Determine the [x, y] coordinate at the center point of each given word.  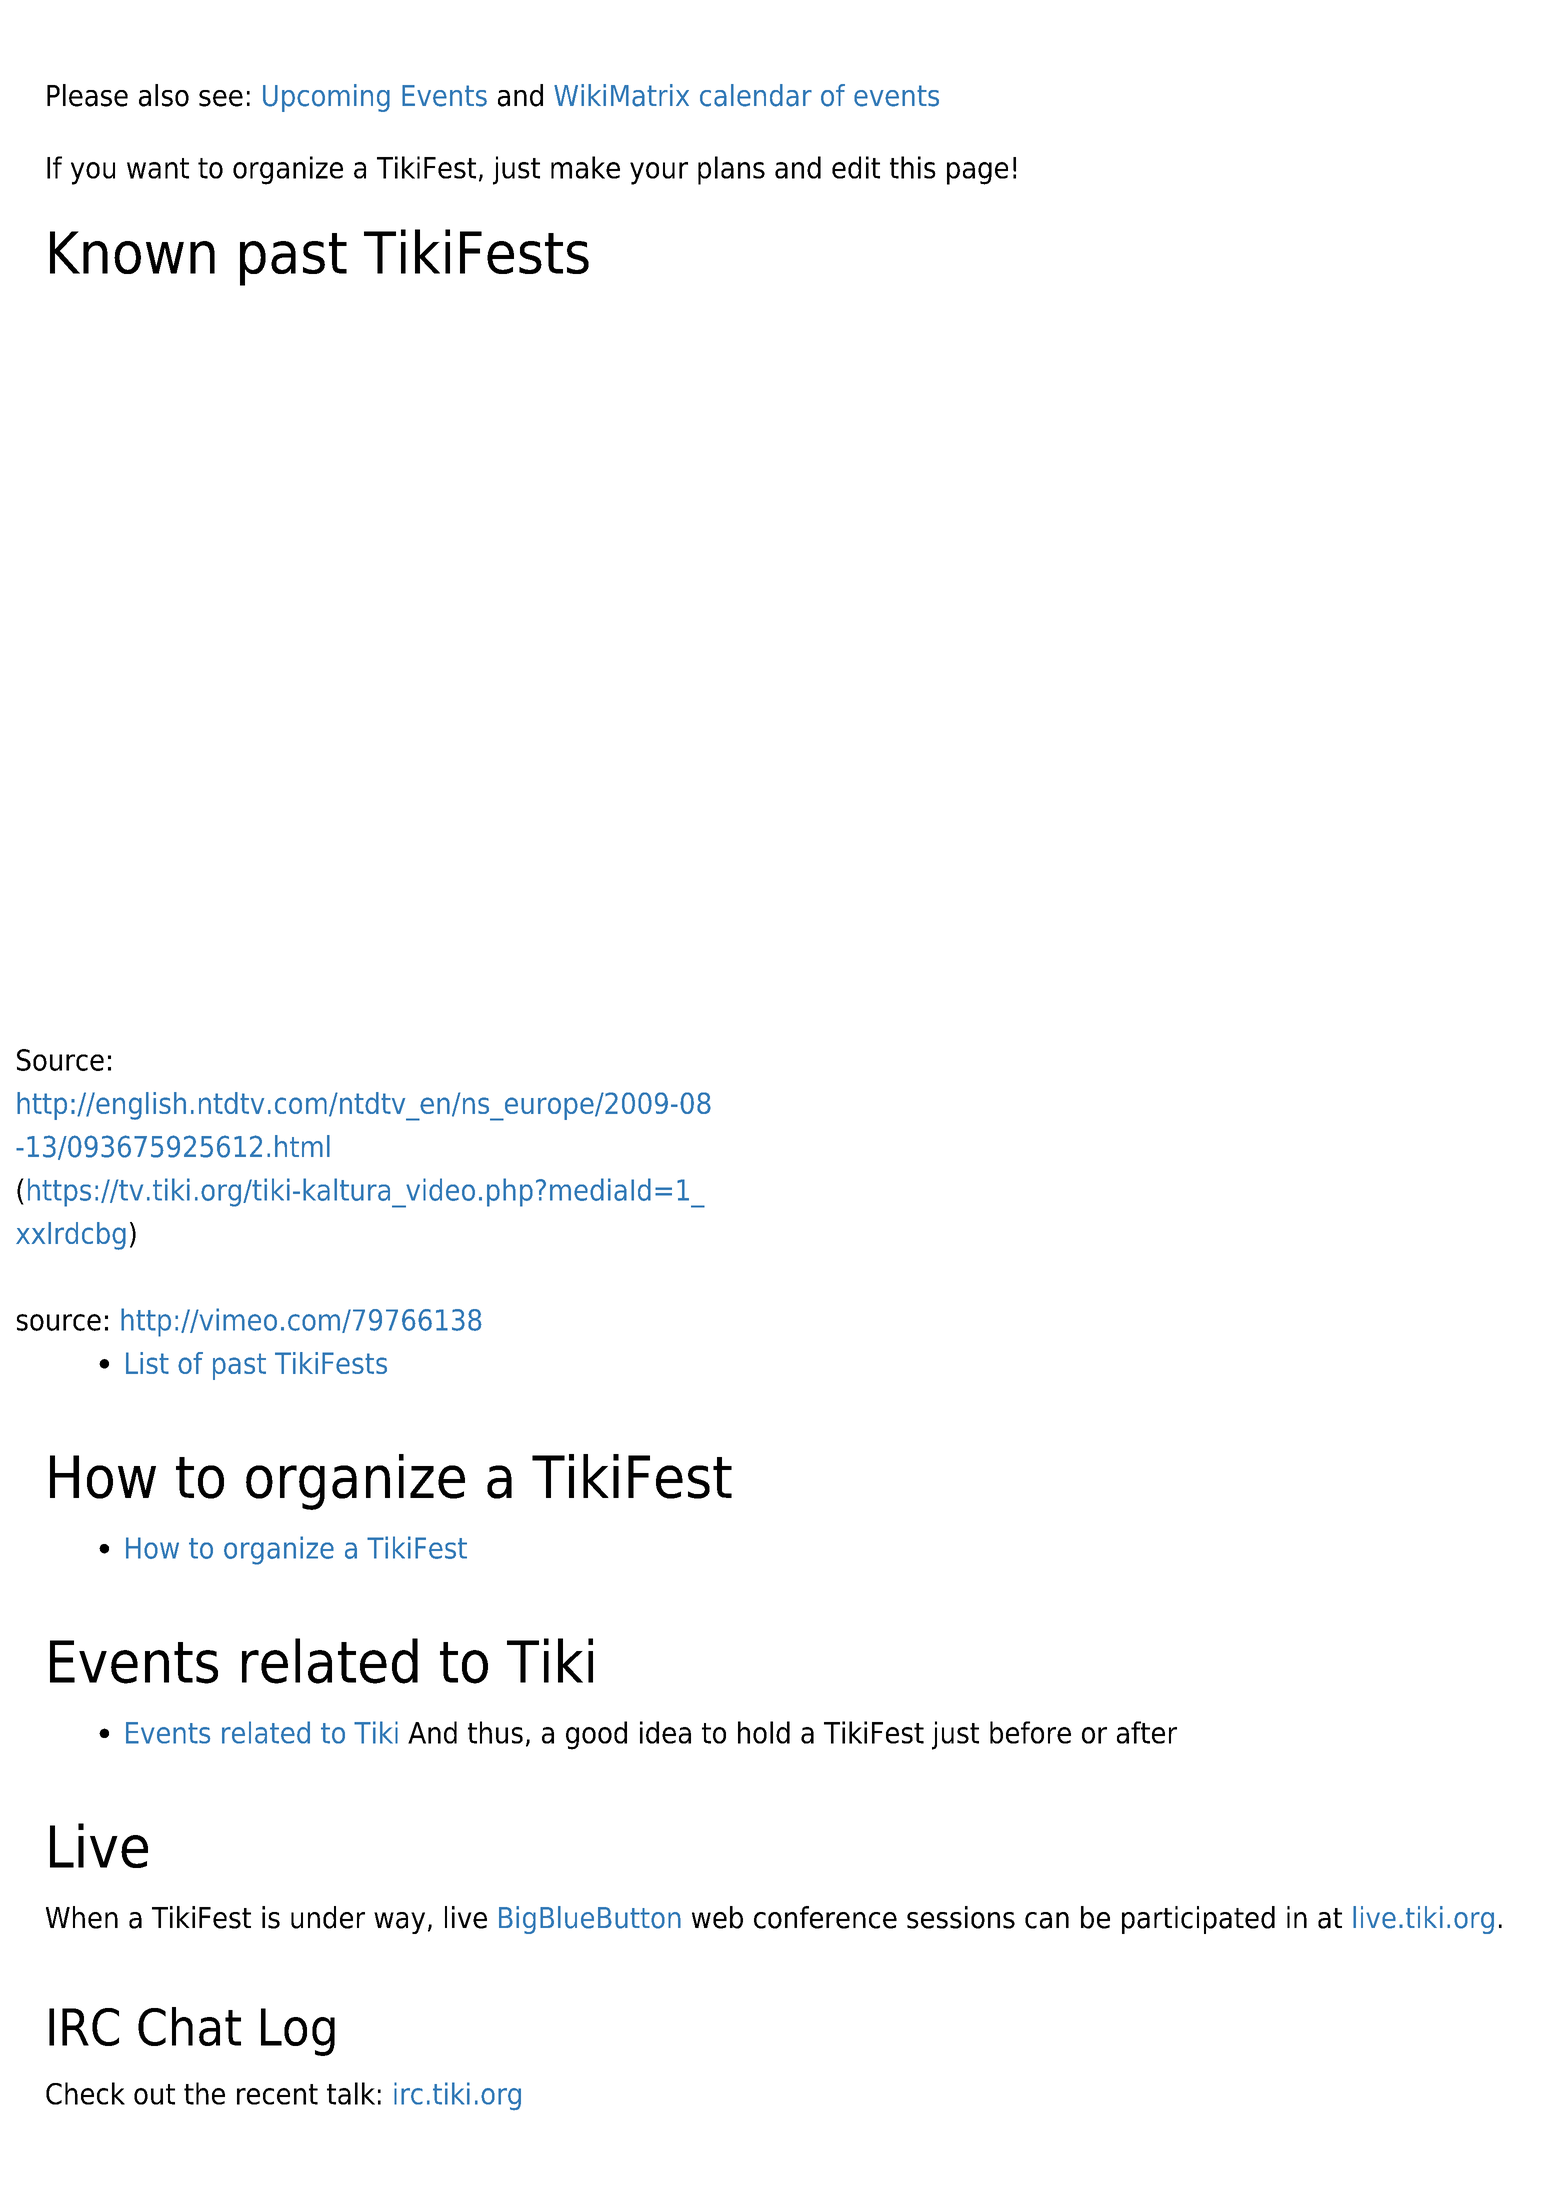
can [1047, 1920]
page [977, 173]
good [596, 1735]
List [147, 1363]
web [717, 1917]
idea [665, 1732]
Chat [189, 2026]
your [659, 173]
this [913, 167]
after [1147, 1732]
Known [132, 252]
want [158, 168]
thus [495, 1732]
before [1030, 1732]
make [585, 167]
